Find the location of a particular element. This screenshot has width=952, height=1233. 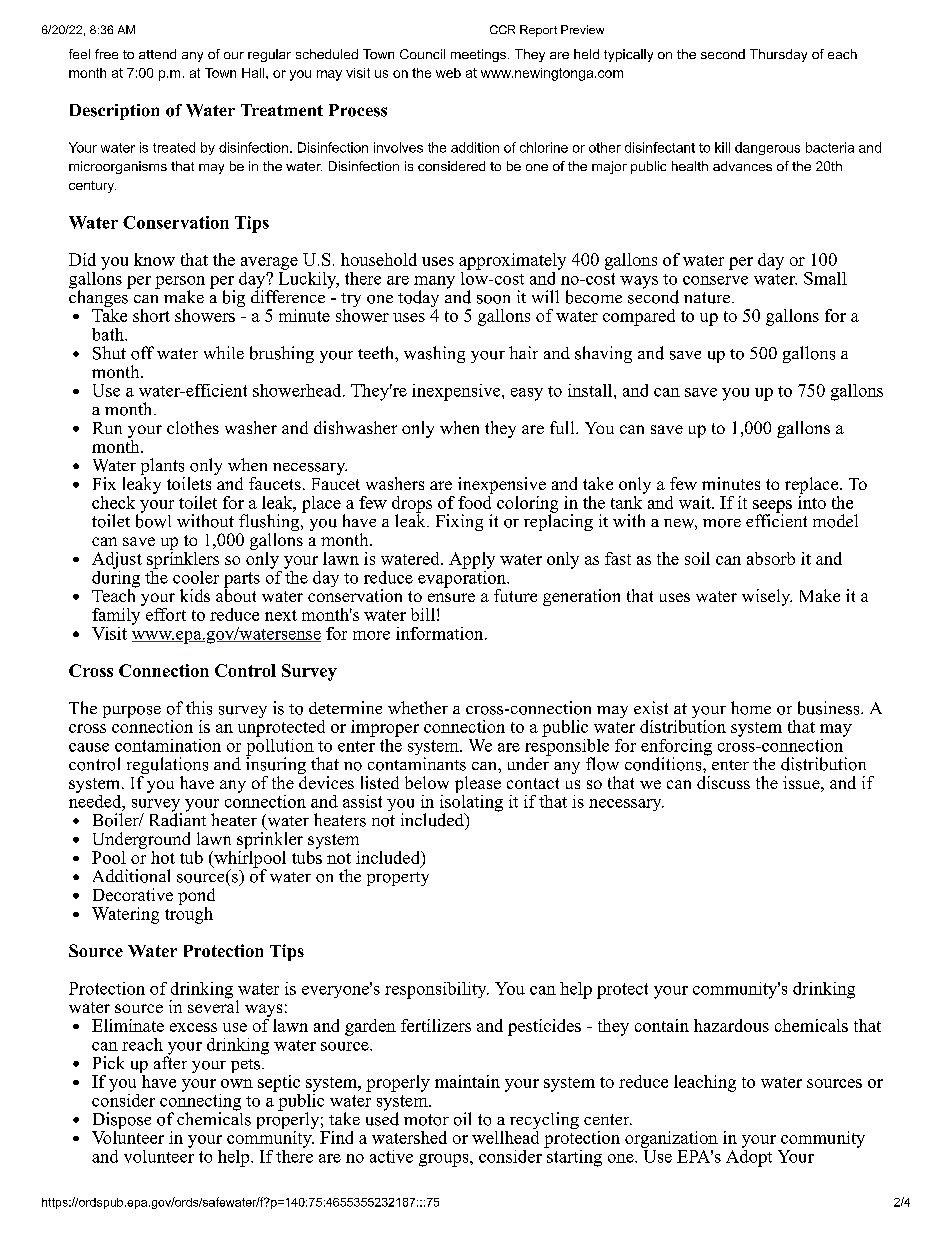

connecting is located at coordinates (200, 1102).
